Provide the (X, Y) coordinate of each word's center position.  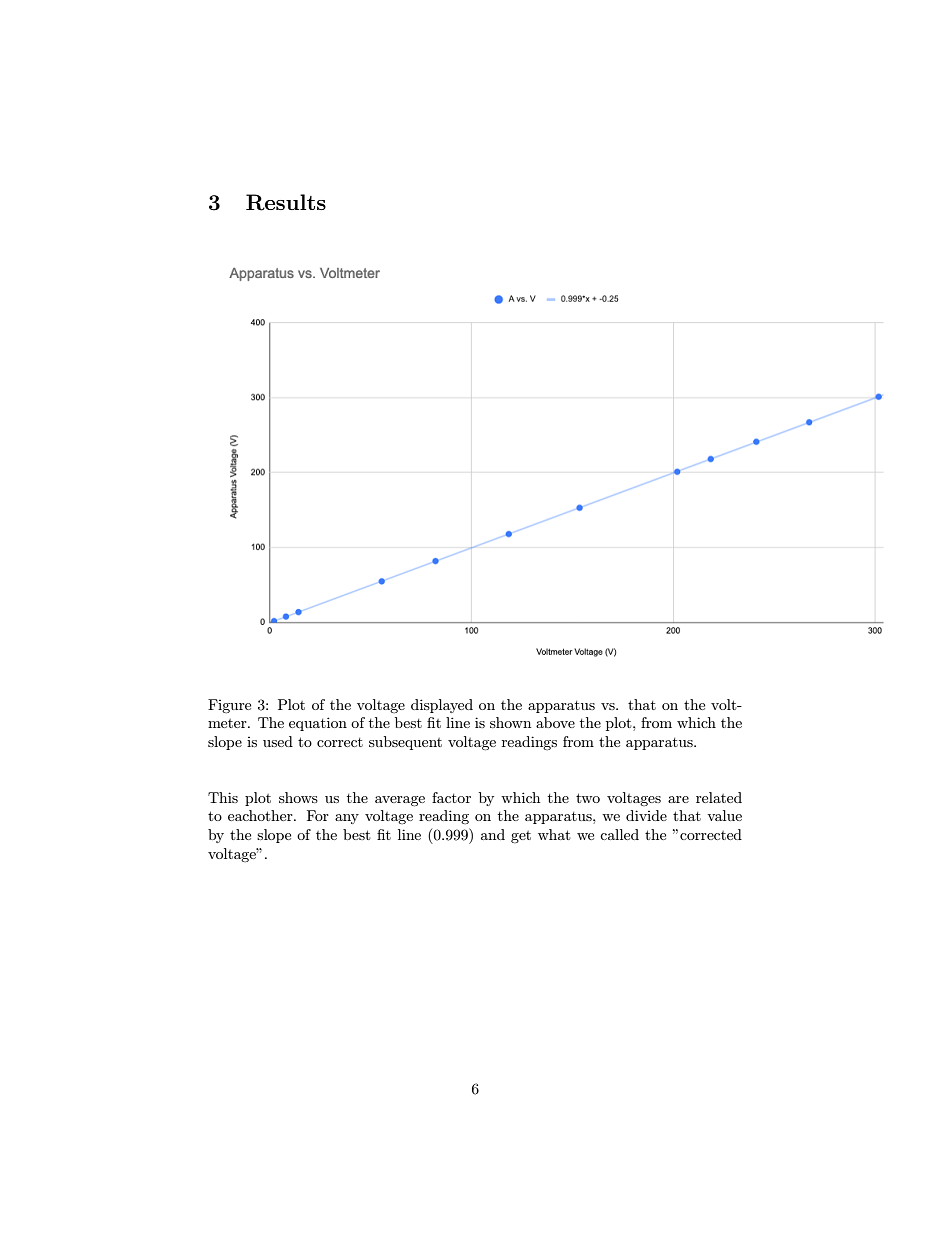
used (278, 741)
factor (451, 797)
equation (318, 724)
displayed (442, 706)
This (223, 797)
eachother (261, 815)
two (588, 798)
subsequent (405, 743)
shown (510, 722)
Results (286, 202)
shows (298, 797)
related (719, 797)
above (555, 722)
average (400, 801)
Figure (229, 706)
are (678, 799)
